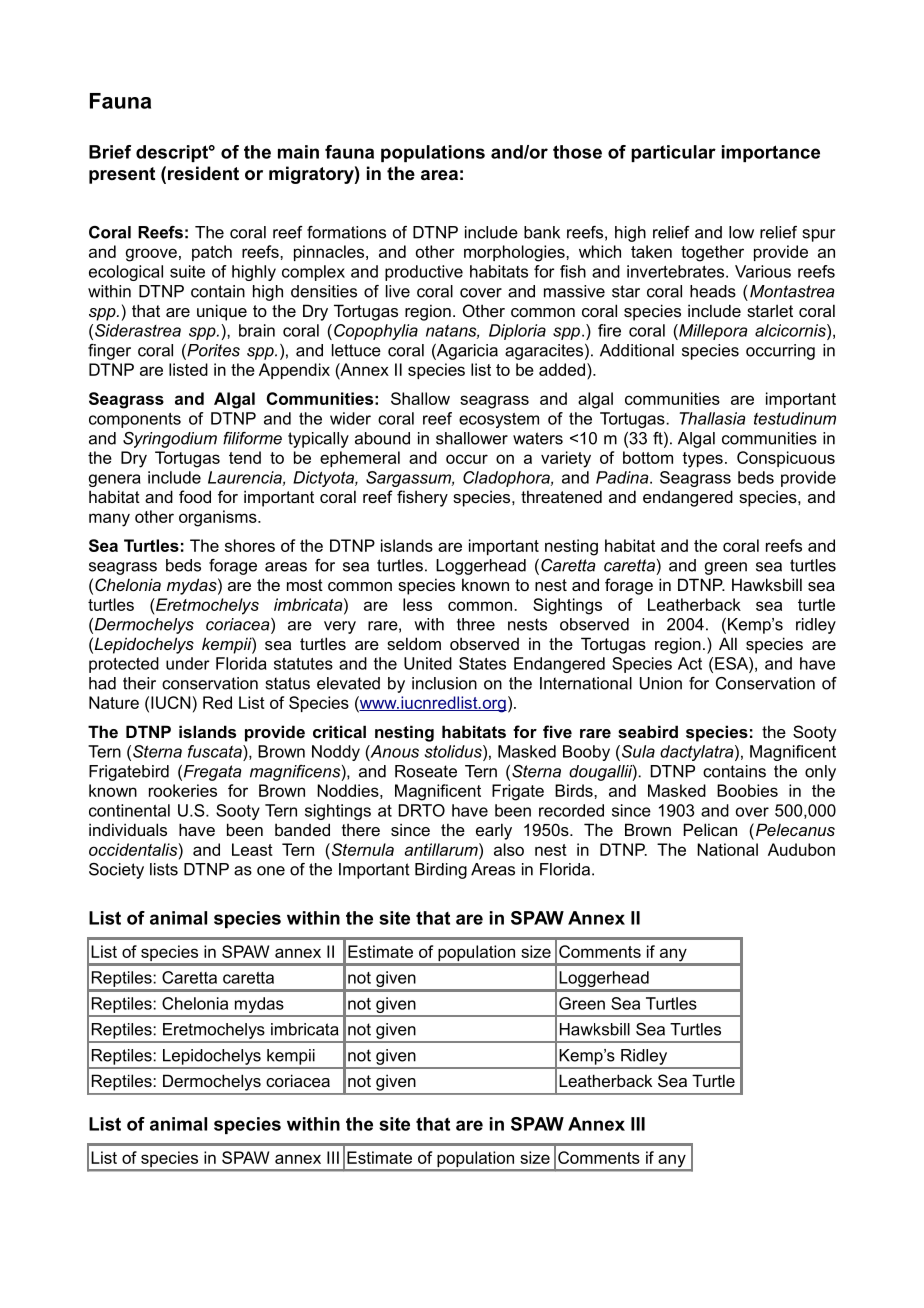 The image size is (924, 1308). Describe the element at coordinates (203, 173) in the image. I see `resident` at that location.
